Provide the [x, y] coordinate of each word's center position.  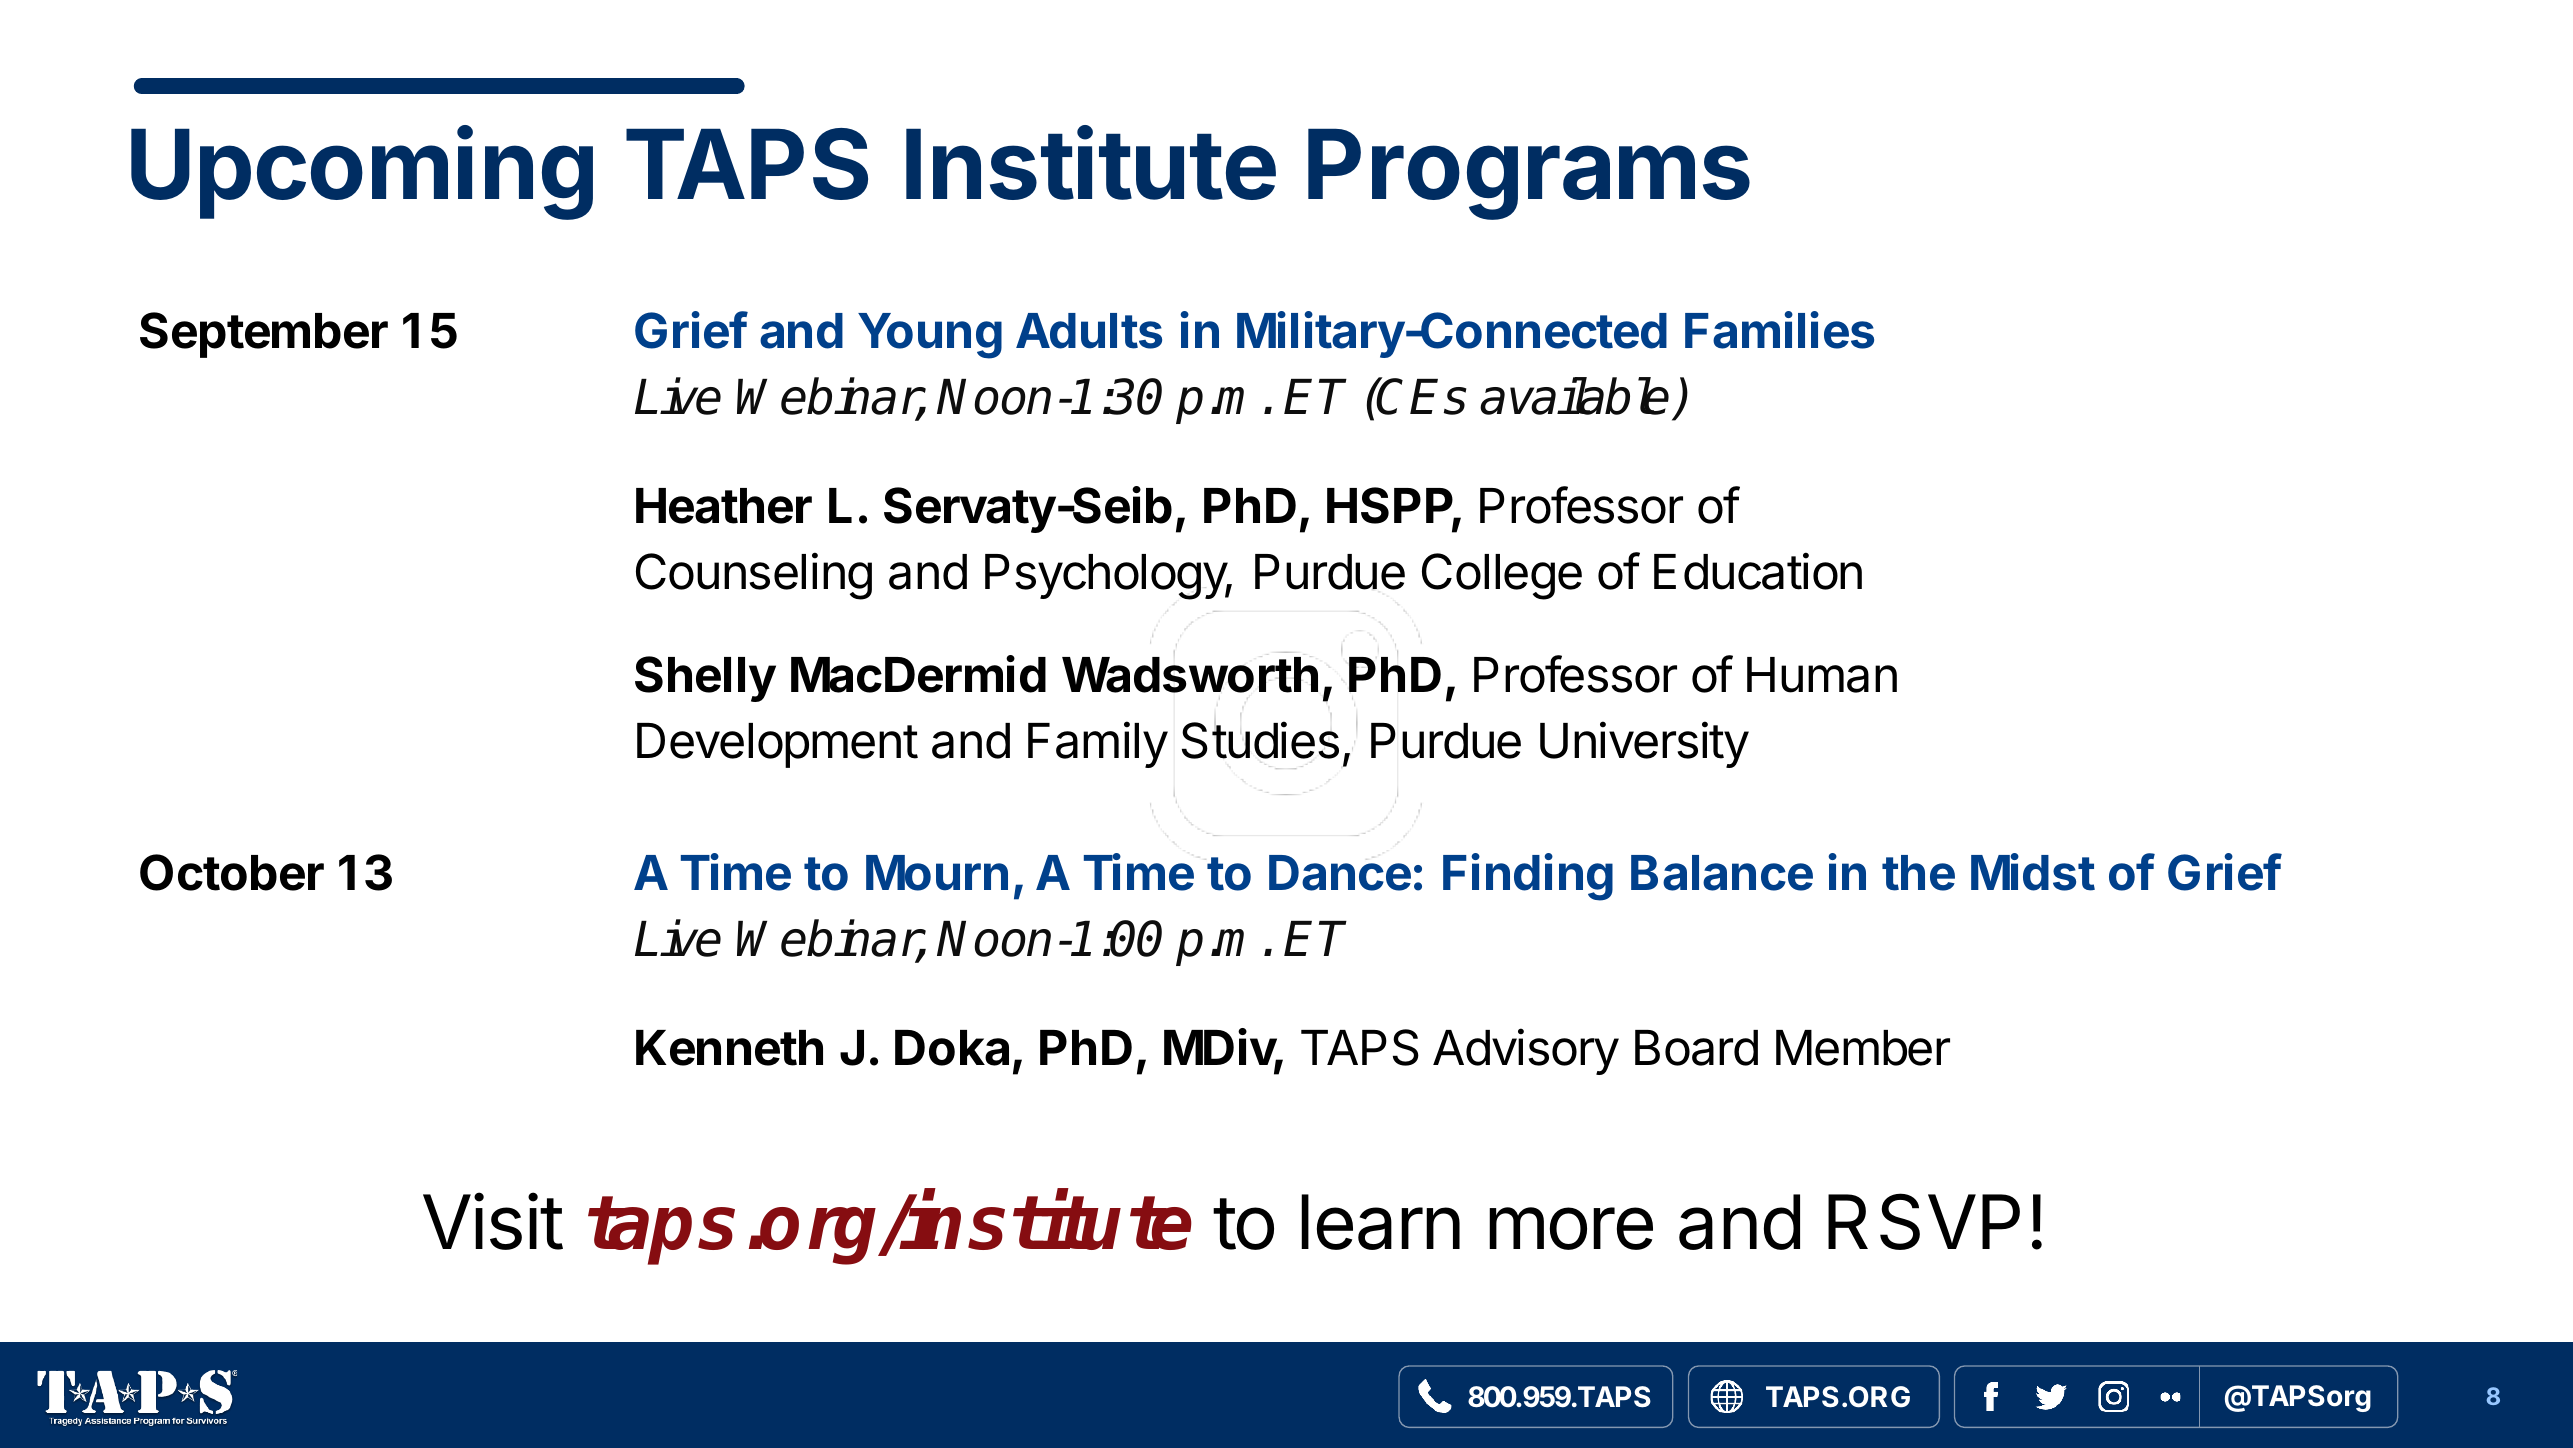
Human [1822, 675]
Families [1779, 330]
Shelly [705, 679]
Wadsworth [1190, 674]
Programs [1529, 174]
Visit [493, 1221]
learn [1380, 1222]
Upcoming [362, 173]
